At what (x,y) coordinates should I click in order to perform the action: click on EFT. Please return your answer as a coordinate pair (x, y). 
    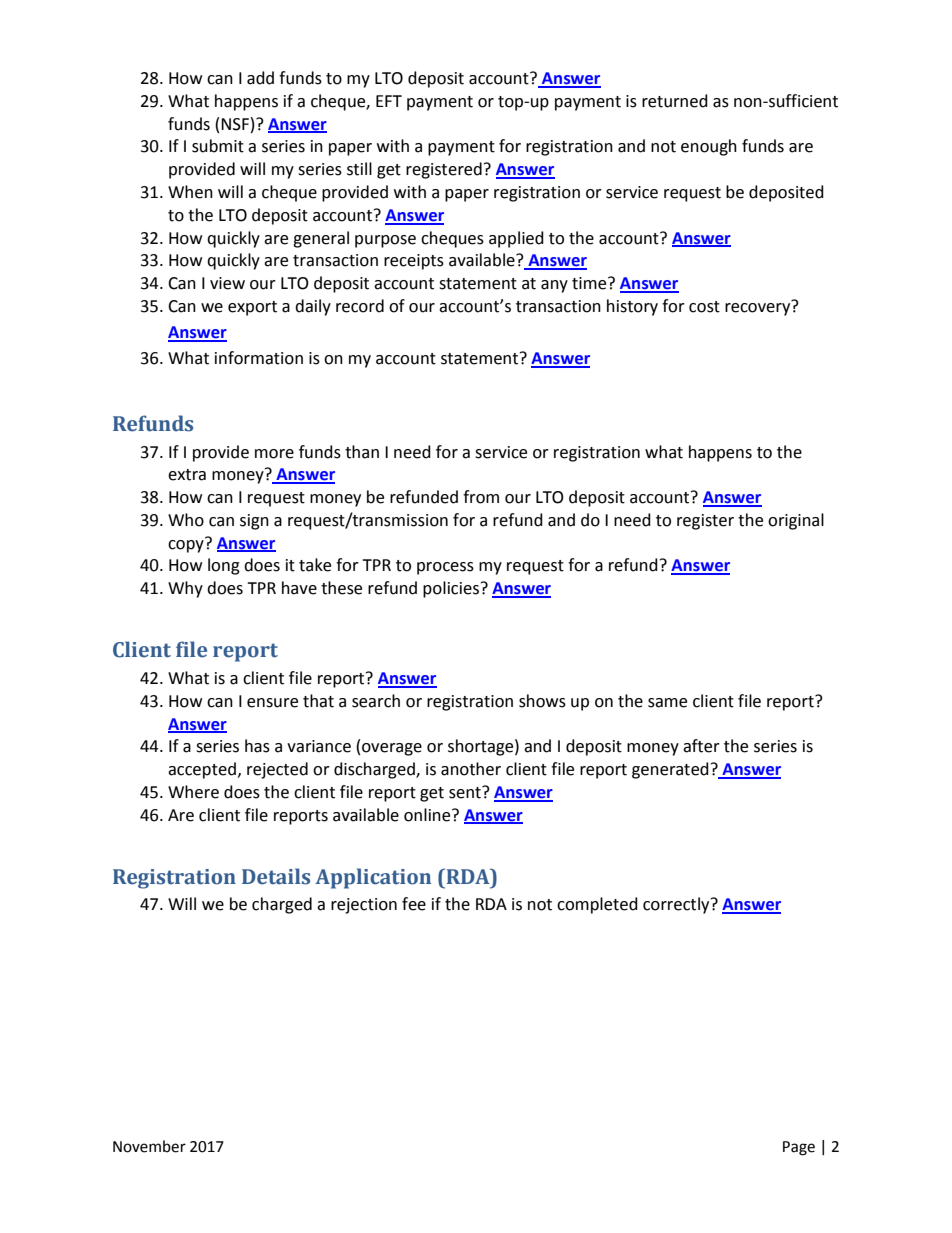
    Looking at the image, I should click on (389, 101).
